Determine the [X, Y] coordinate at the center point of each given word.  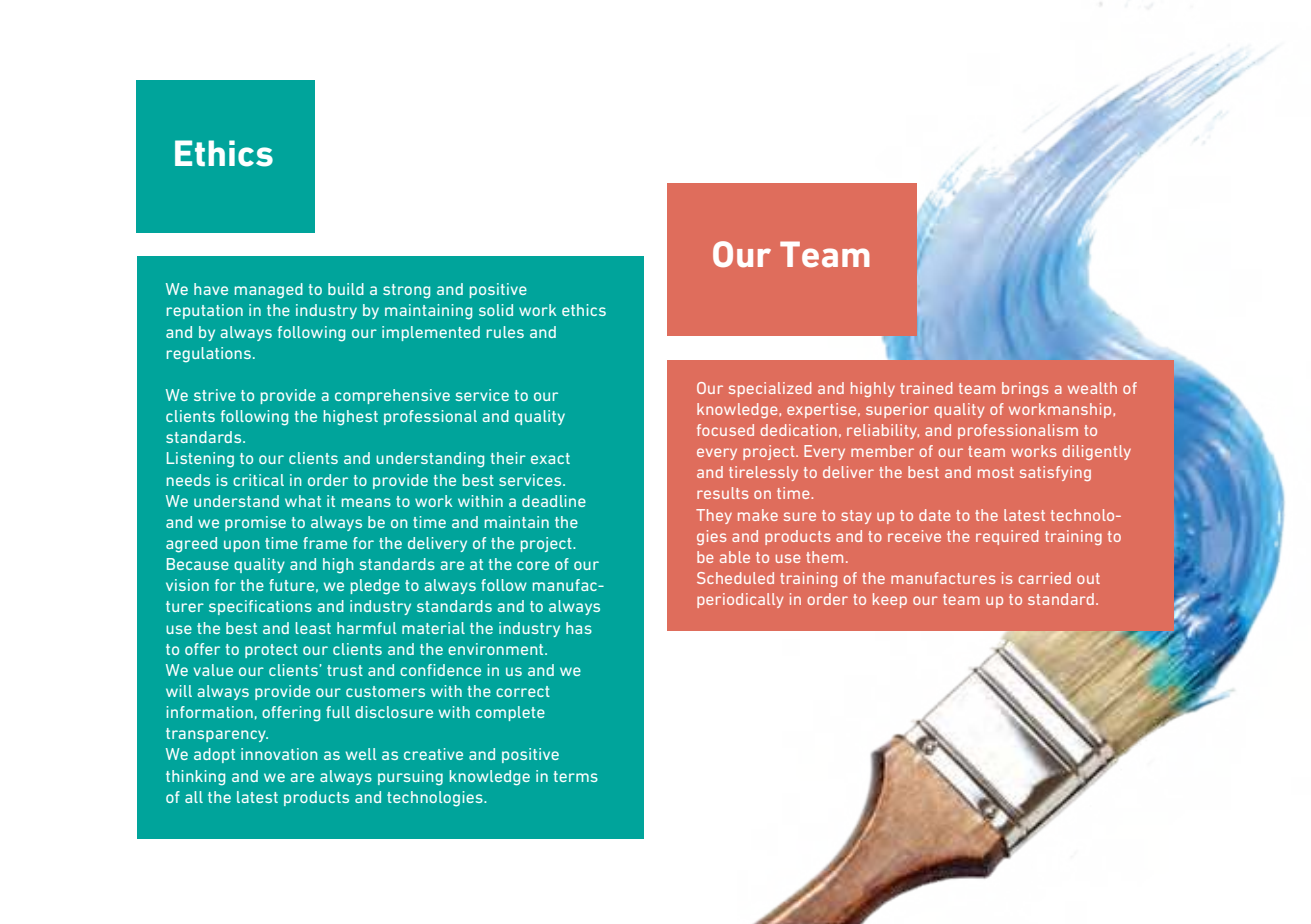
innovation [279, 754]
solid [496, 310]
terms [576, 776]
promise [255, 523]
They [714, 516]
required [1007, 537]
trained [926, 388]
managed [269, 291]
